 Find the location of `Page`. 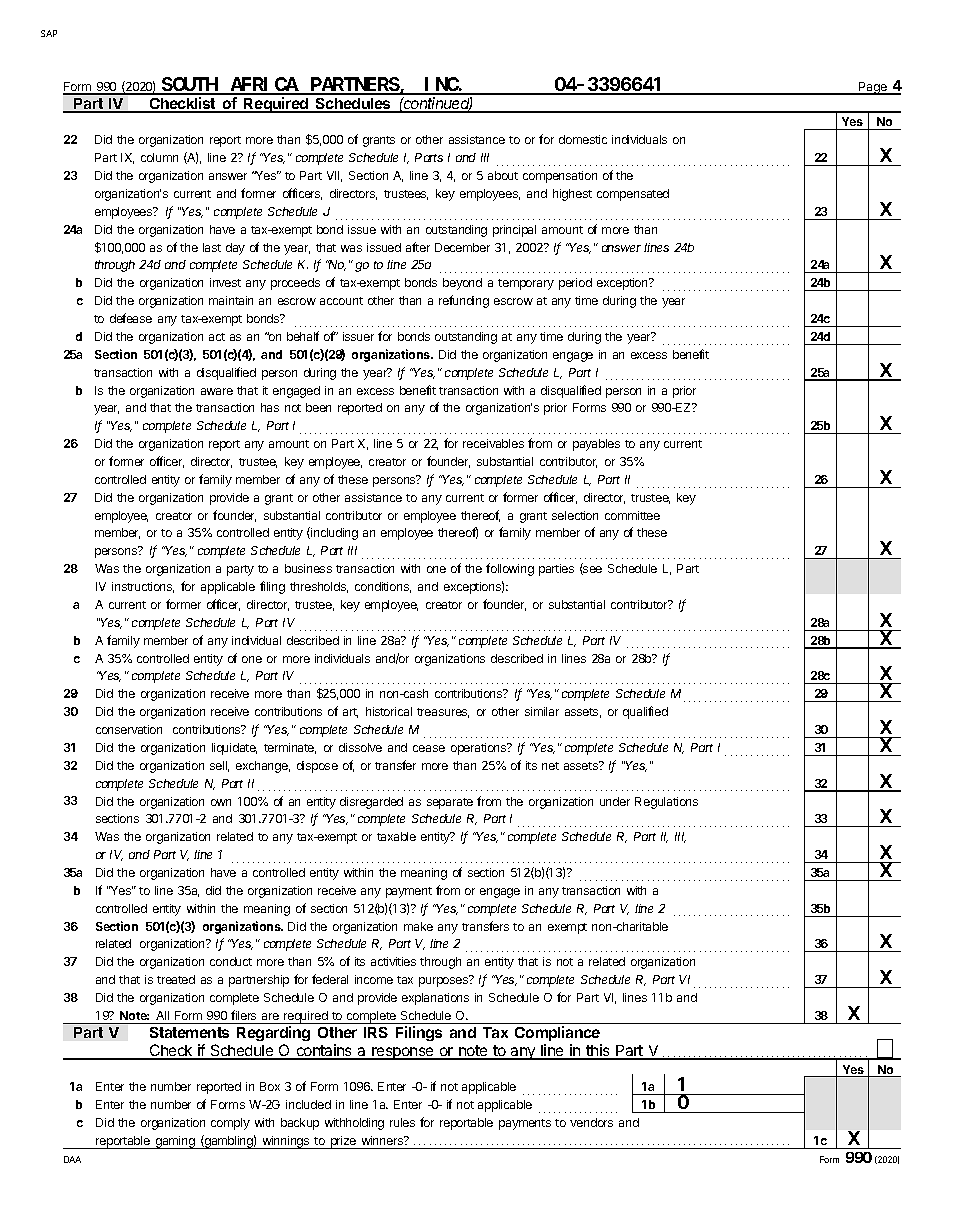

Page is located at coordinates (873, 88).
